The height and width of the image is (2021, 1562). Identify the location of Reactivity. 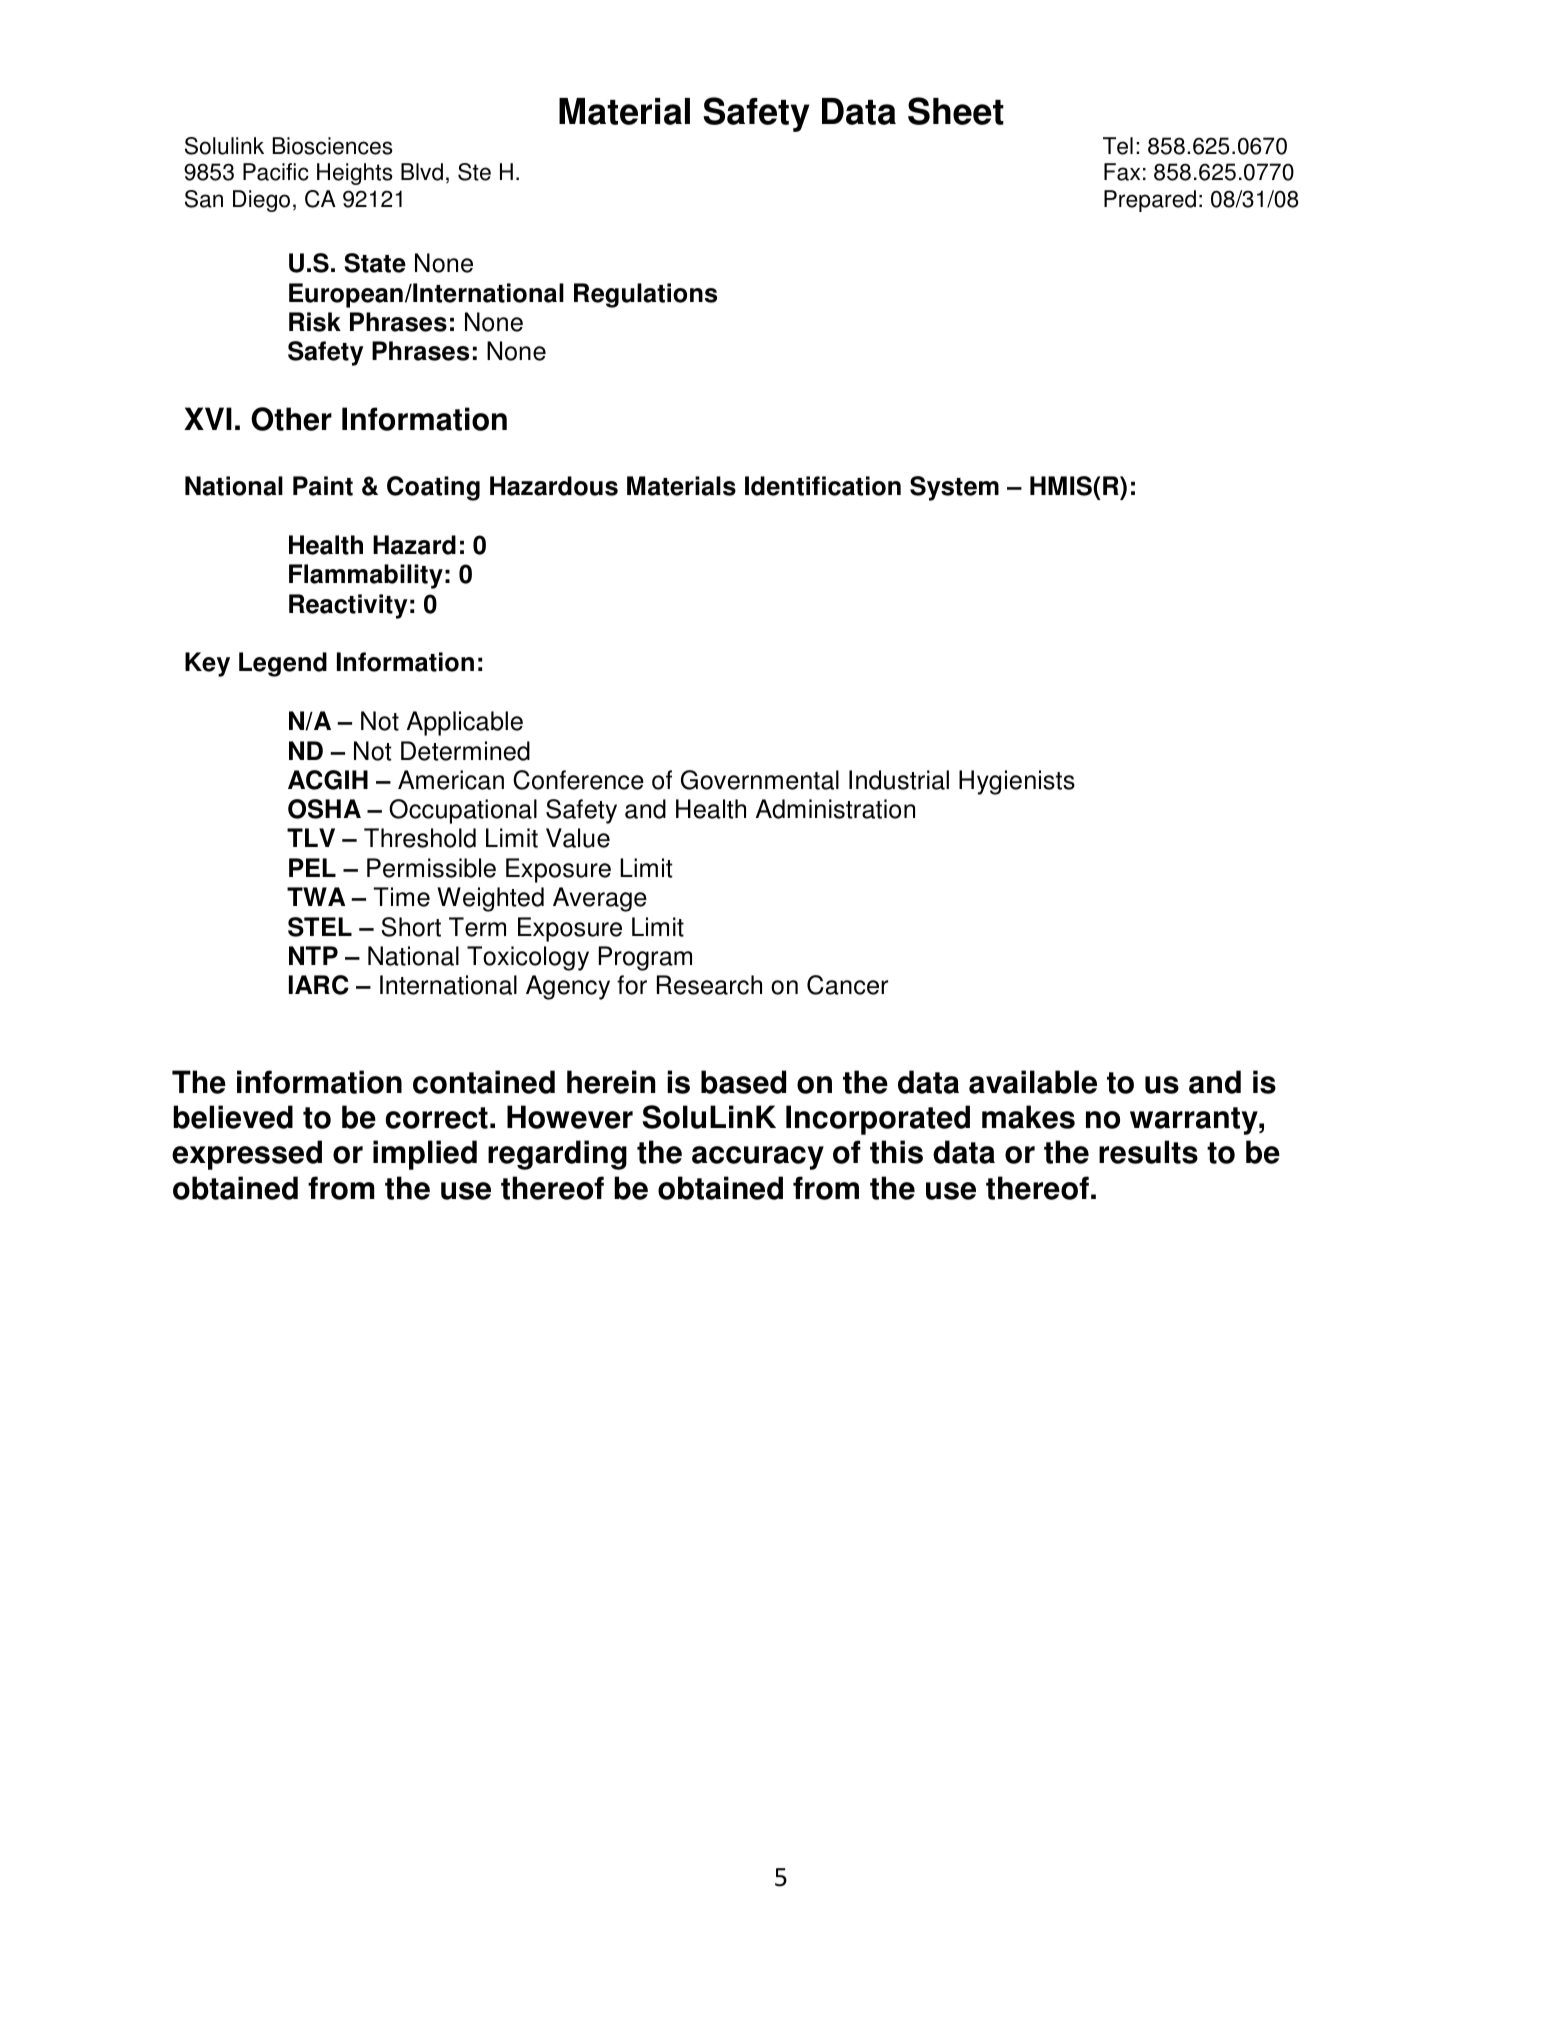
(348, 606).
